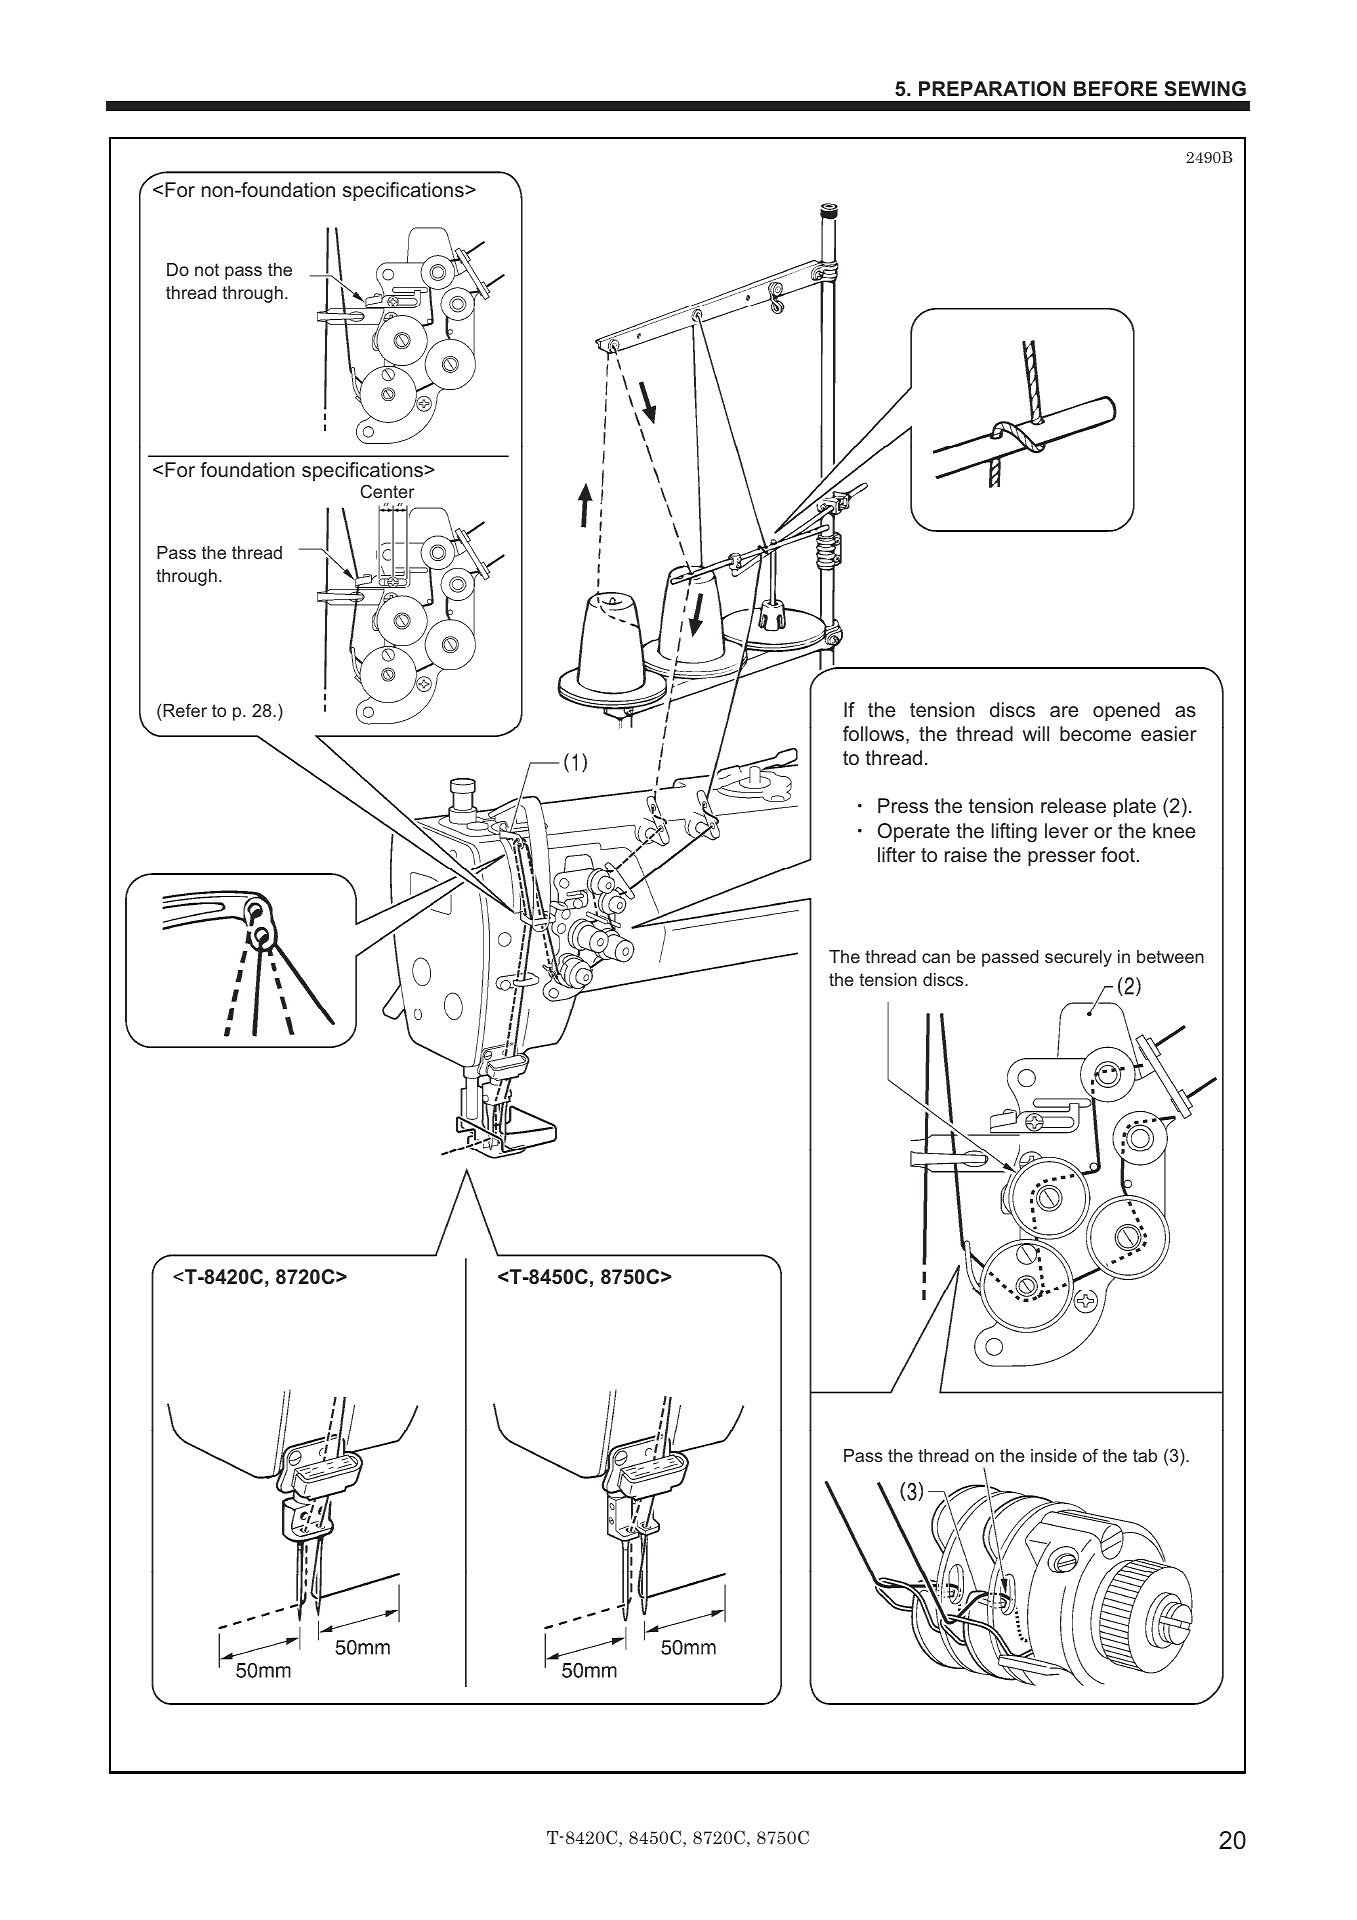 The image size is (1357, 1920). I want to click on tab, so click(1145, 1455).
